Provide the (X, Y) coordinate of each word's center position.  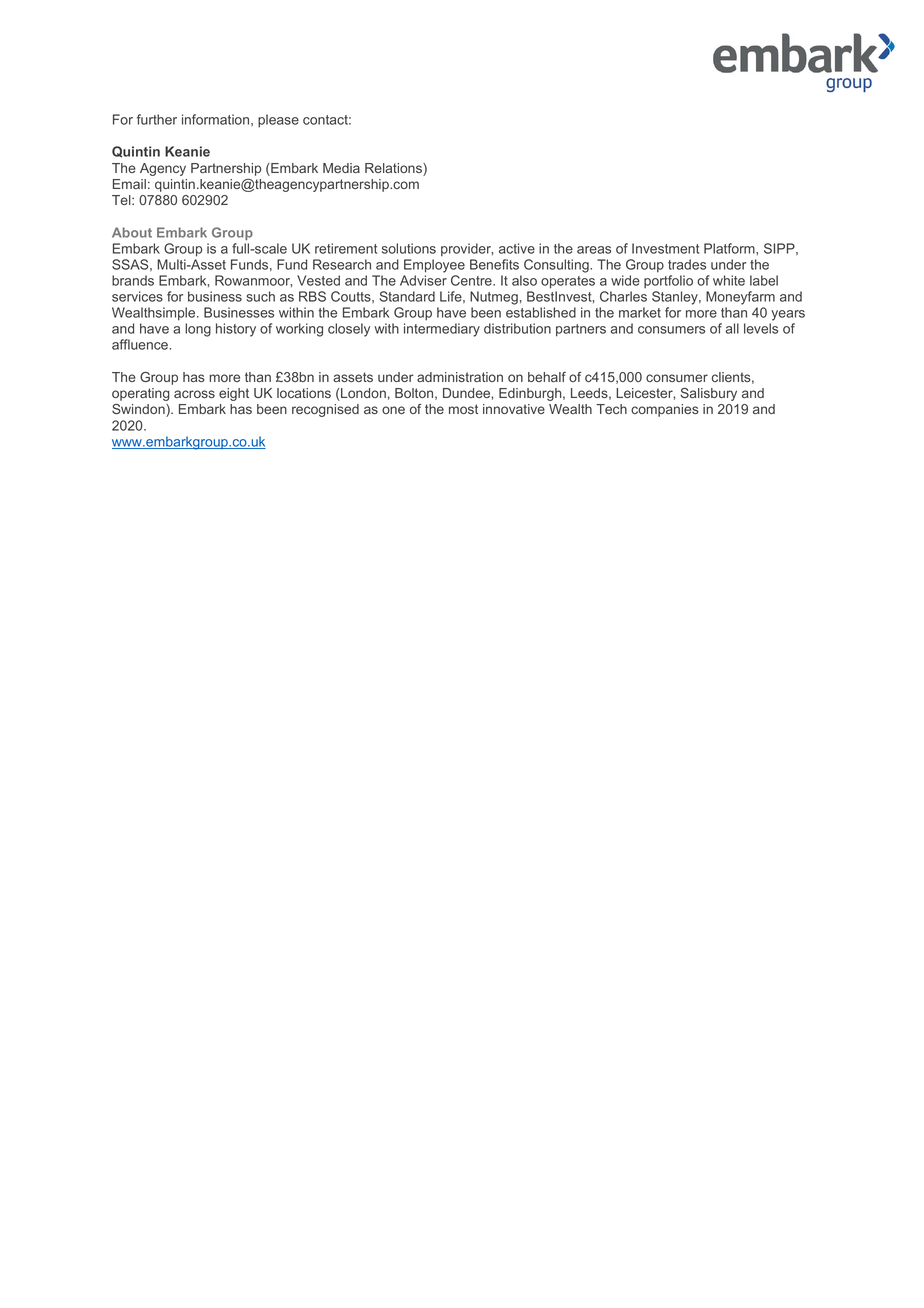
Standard (407, 296)
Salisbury (708, 394)
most (463, 409)
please (278, 121)
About (132, 232)
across (194, 394)
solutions (409, 248)
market (640, 312)
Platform (730, 248)
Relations (394, 169)
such (260, 296)
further (157, 119)
